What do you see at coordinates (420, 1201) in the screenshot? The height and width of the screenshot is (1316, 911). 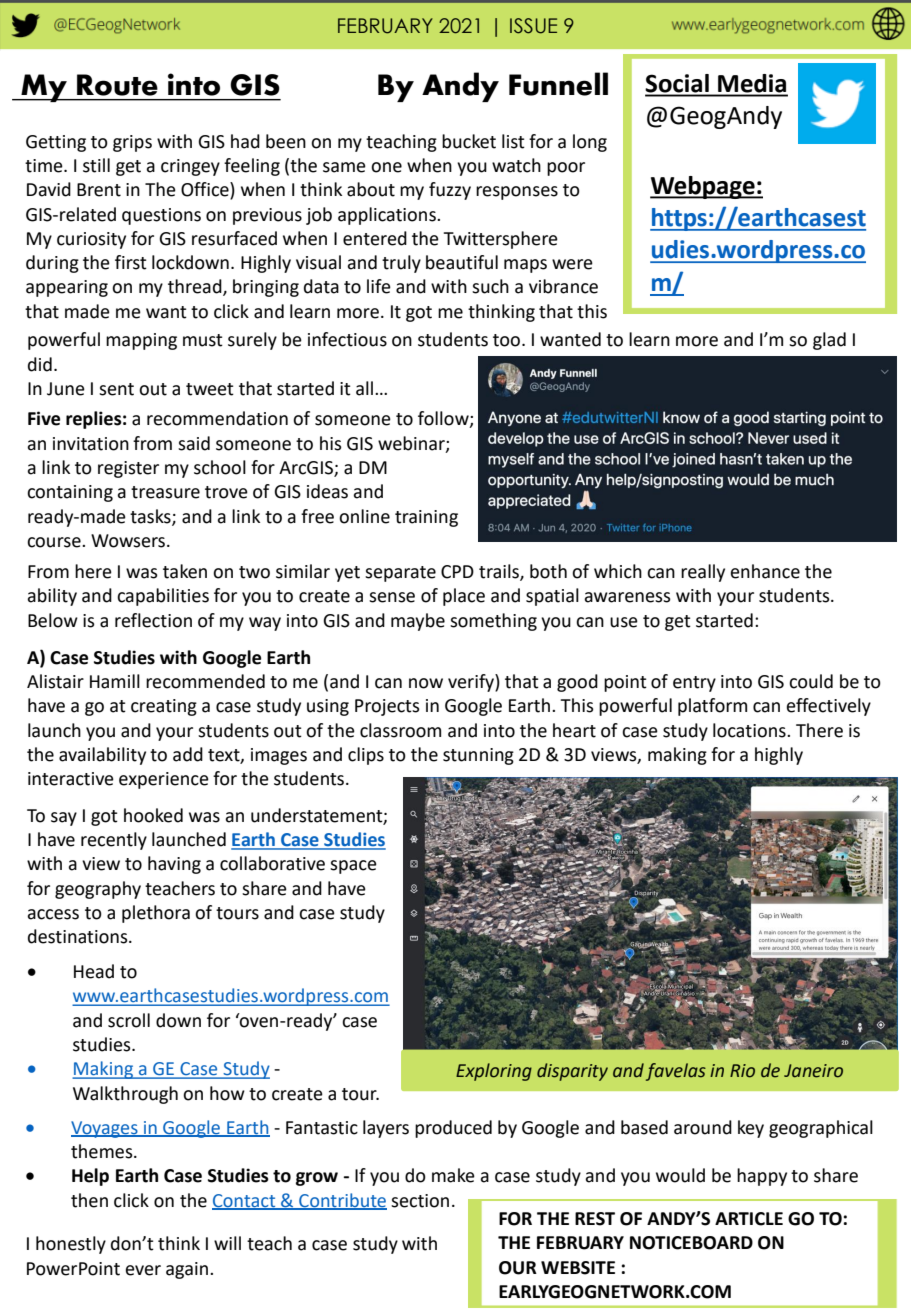 I see `section` at bounding box center [420, 1201].
